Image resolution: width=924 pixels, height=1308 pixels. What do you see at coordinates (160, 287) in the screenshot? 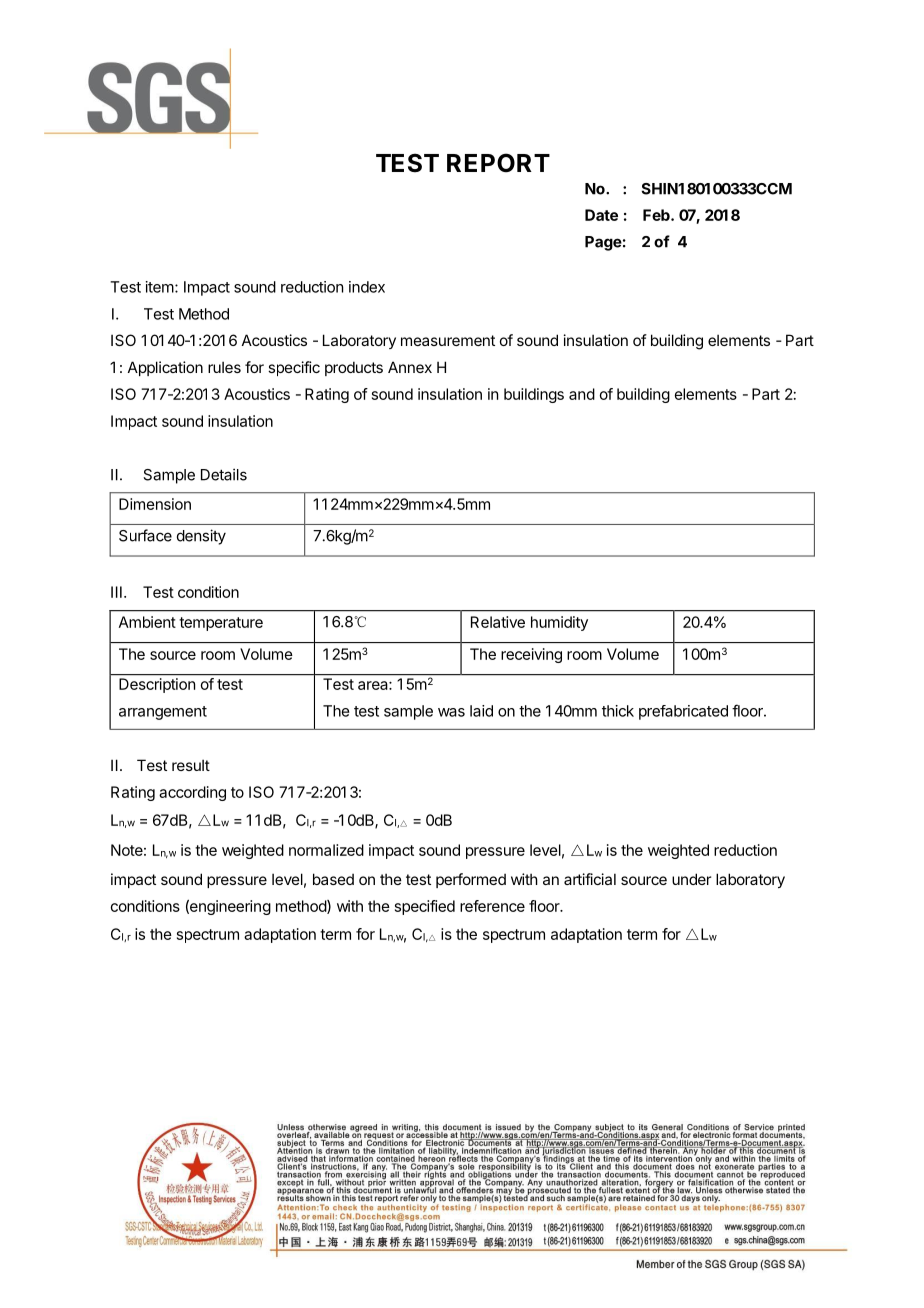
I see `item` at bounding box center [160, 287].
